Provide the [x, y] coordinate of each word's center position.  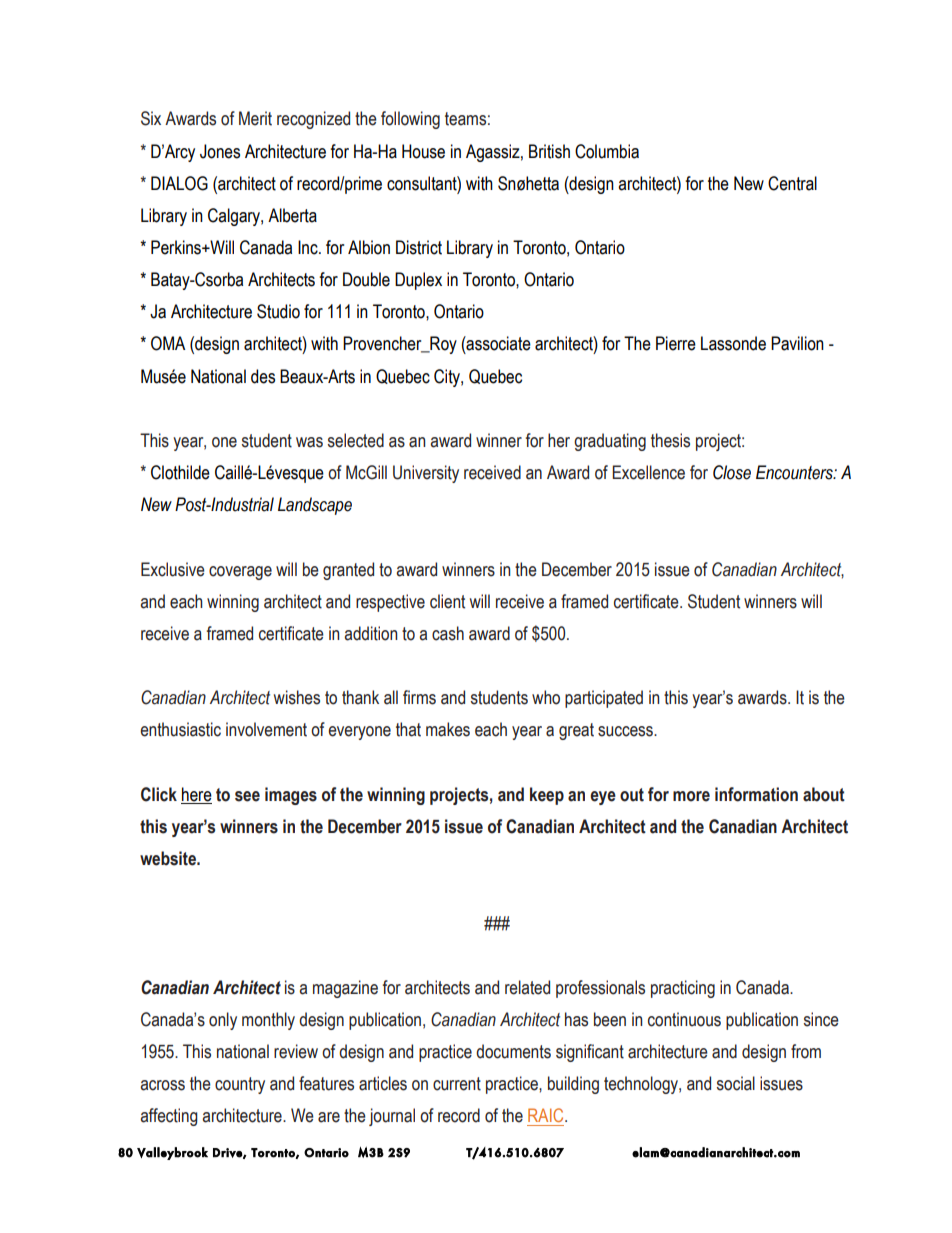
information [756, 794]
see [247, 796]
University [426, 474]
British [549, 151]
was [309, 442]
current [457, 1084]
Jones [220, 151]
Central [792, 183]
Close [732, 472]
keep [547, 796]
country [240, 1085]
